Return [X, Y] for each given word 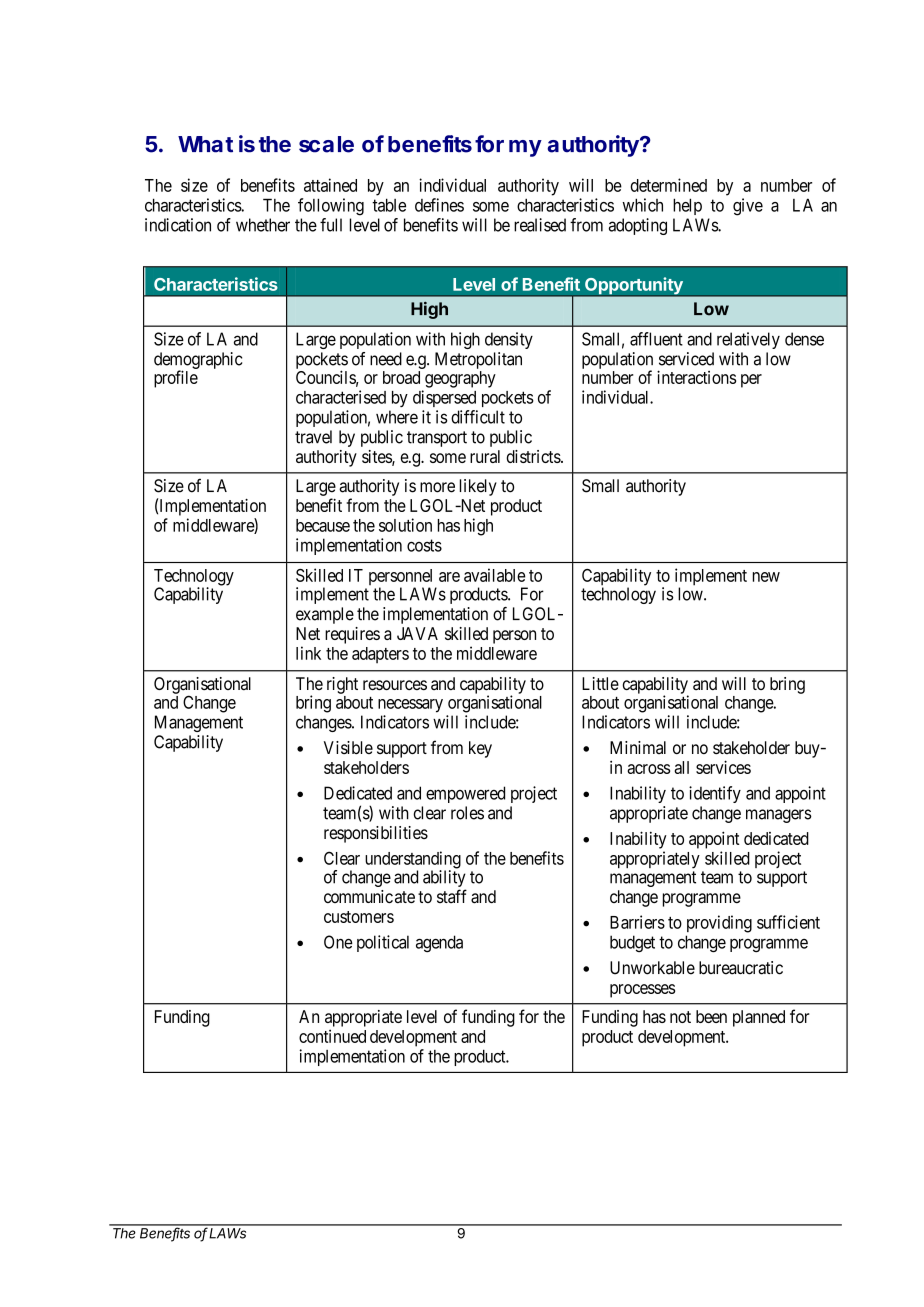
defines [439, 205]
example [325, 615]
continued [332, 1036]
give [748, 207]
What [205, 144]
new [766, 577]
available [495, 575]
